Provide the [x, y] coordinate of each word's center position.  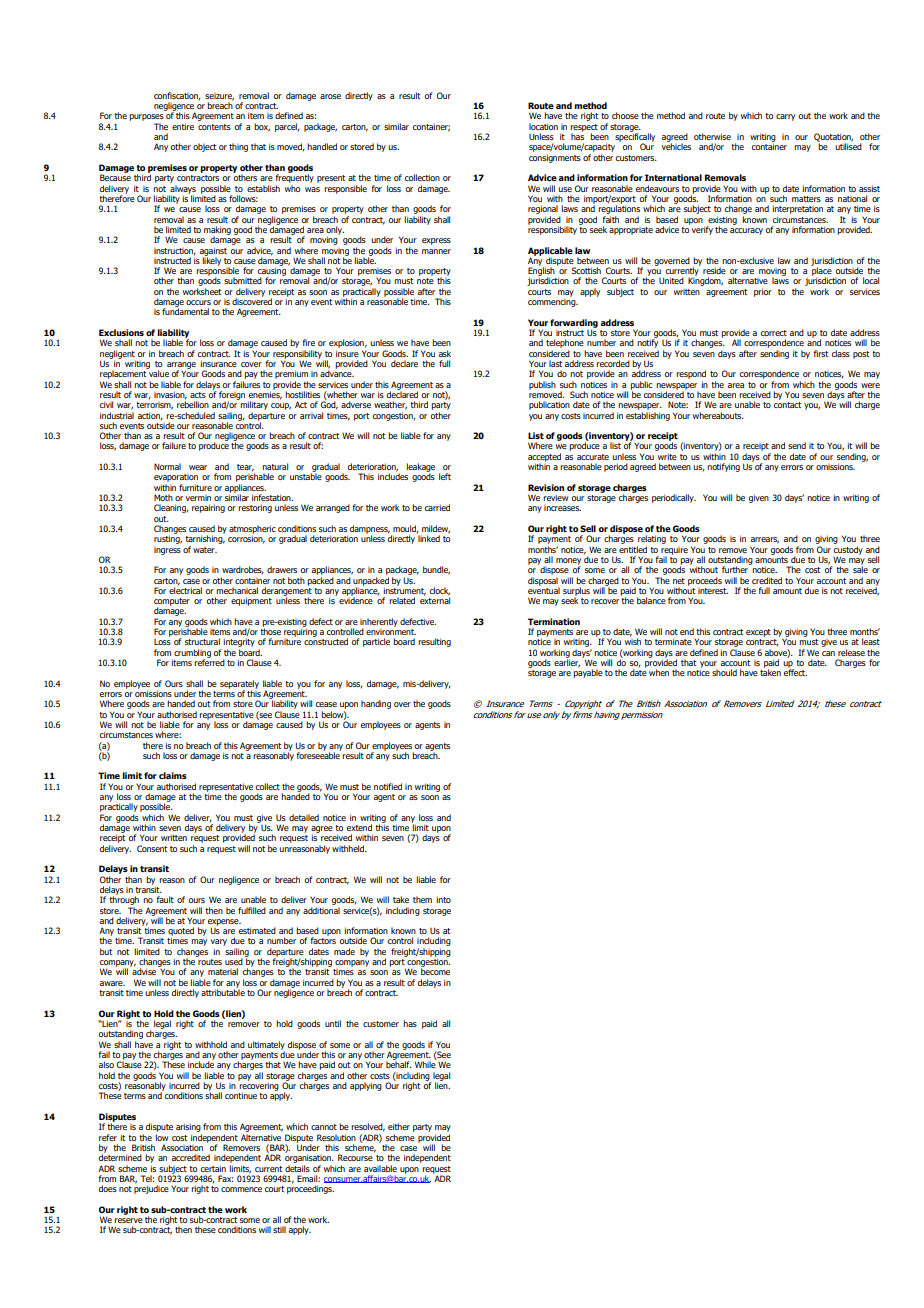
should [724, 672]
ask [445, 353]
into [443, 899]
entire [183, 126]
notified [388, 786]
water [205, 550]
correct [774, 333]
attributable [223, 991]
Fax [225, 1178]
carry [785, 117]
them [422, 899]
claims [173, 775]
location [543, 126]
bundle [436, 570]
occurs [198, 302]
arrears [765, 540]
